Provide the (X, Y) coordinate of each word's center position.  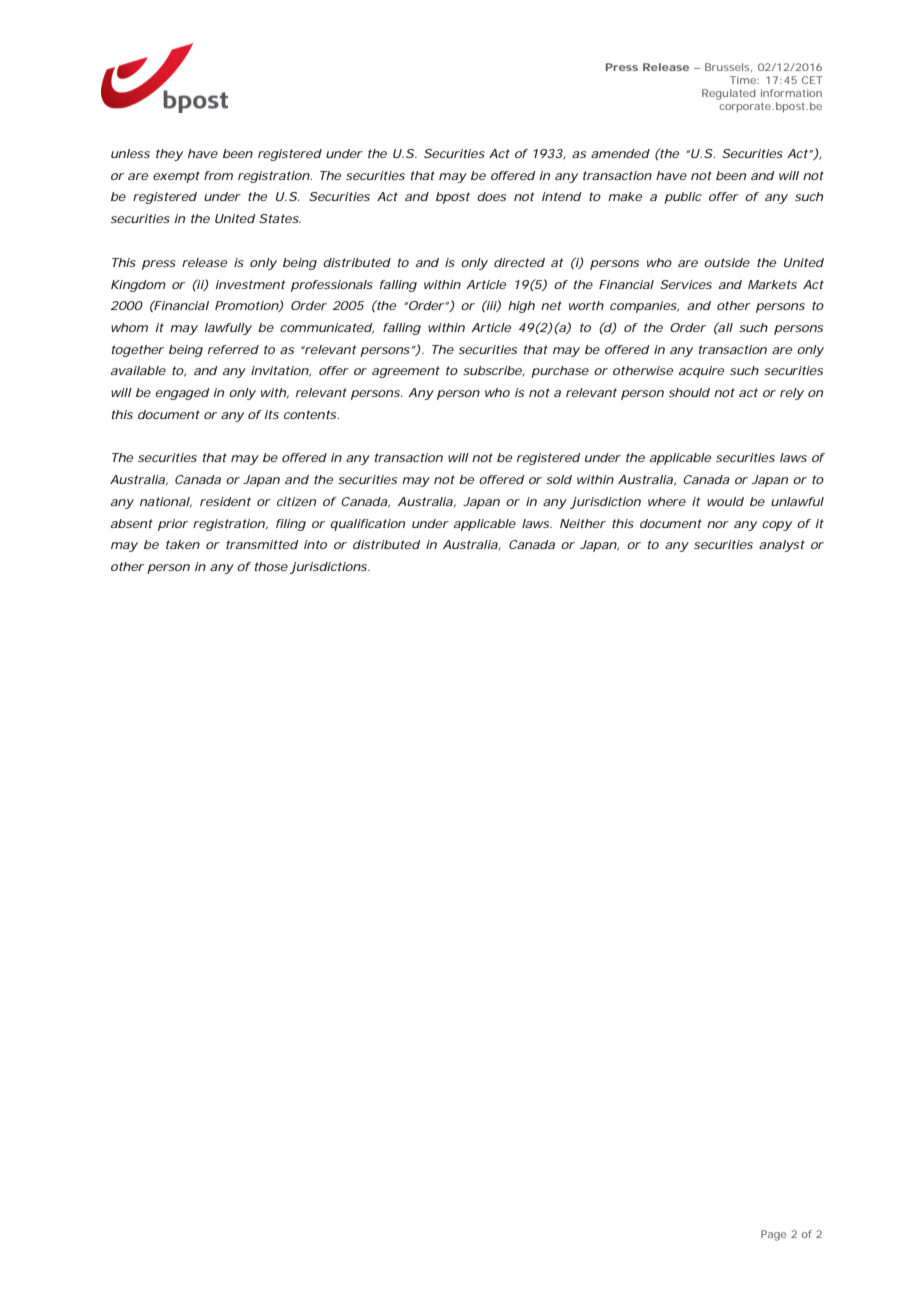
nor (718, 524)
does (491, 196)
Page (774, 1235)
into (315, 544)
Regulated (729, 94)
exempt (176, 177)
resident (225, 501)
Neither (583, 523)
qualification (367, 525)
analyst (782, 546)
